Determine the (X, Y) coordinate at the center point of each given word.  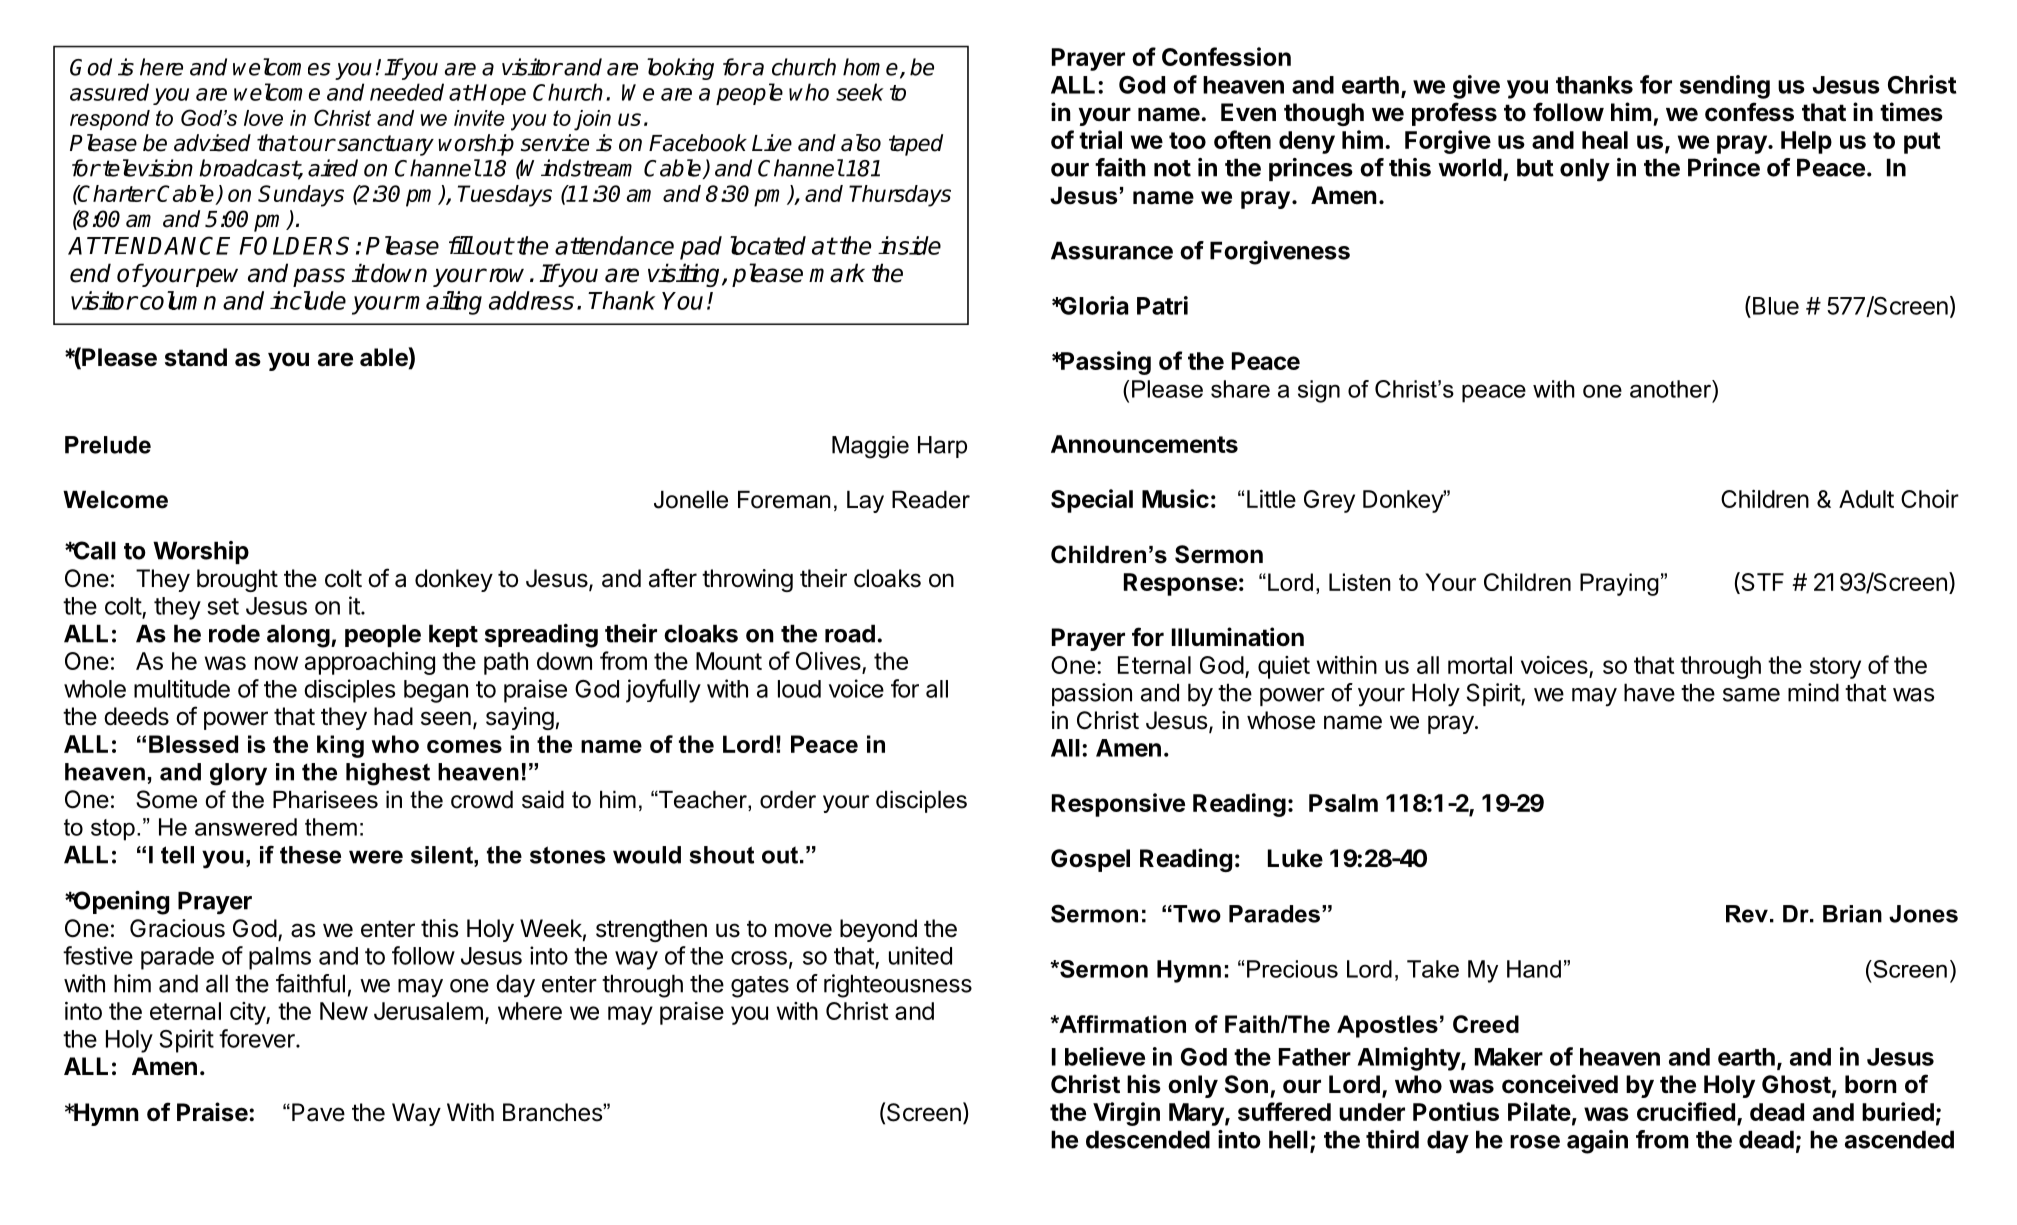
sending (1725, 87)
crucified (1686, 1111)
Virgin (1126, 1114)
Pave (318, 1112)
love (263, 118)
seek (860, 92)
